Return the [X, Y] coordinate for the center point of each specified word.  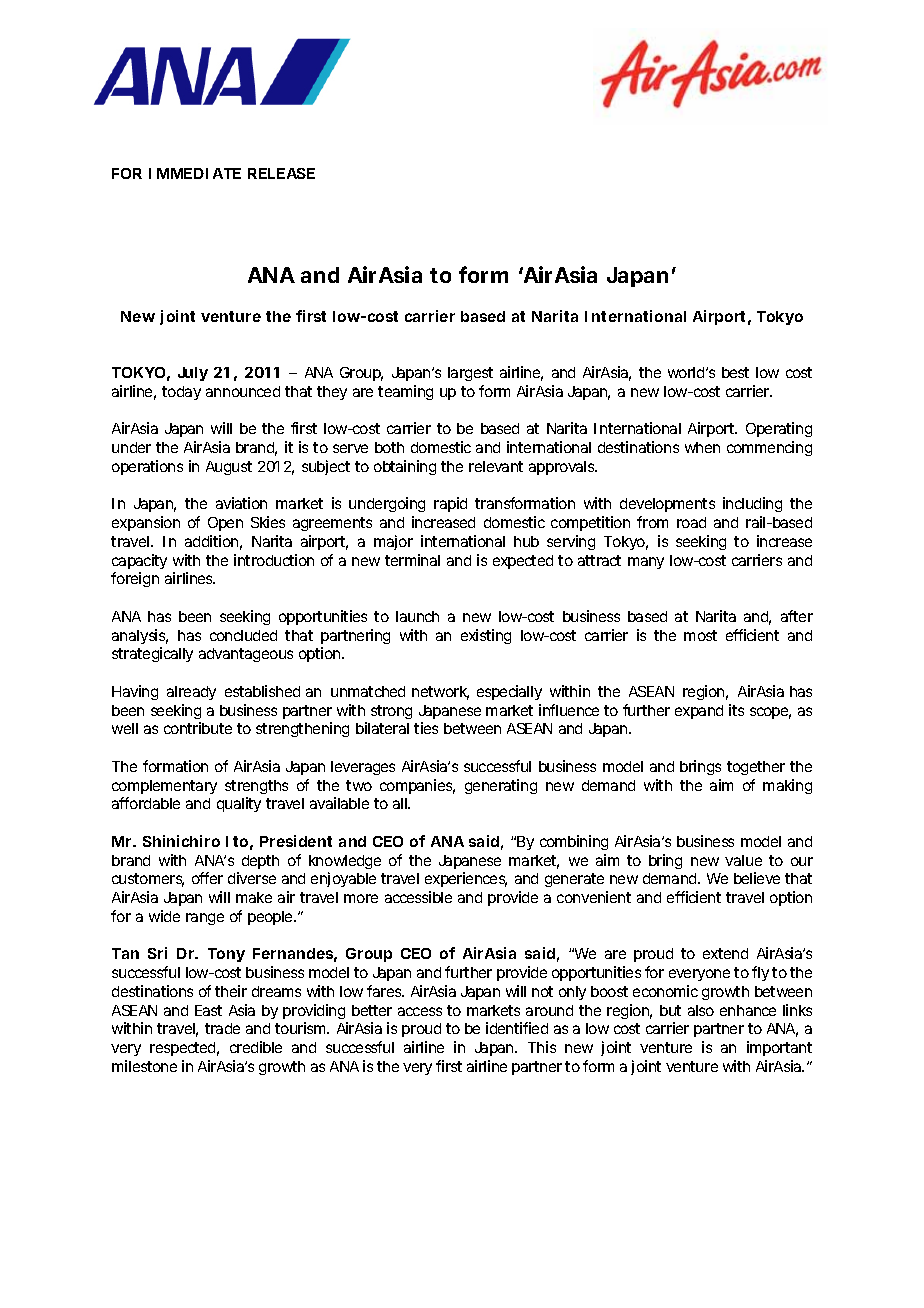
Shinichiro [181, 841]
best [735, 372]
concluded [243, 635]
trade [222, 1028]
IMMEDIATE [195, 173]
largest [470, 374]
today [181, 393]
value [743, 860]
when [702, 447]
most [700, 635]
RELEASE [281, 173]
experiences [466, 879]
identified [517, 1028]
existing [486, 636]
